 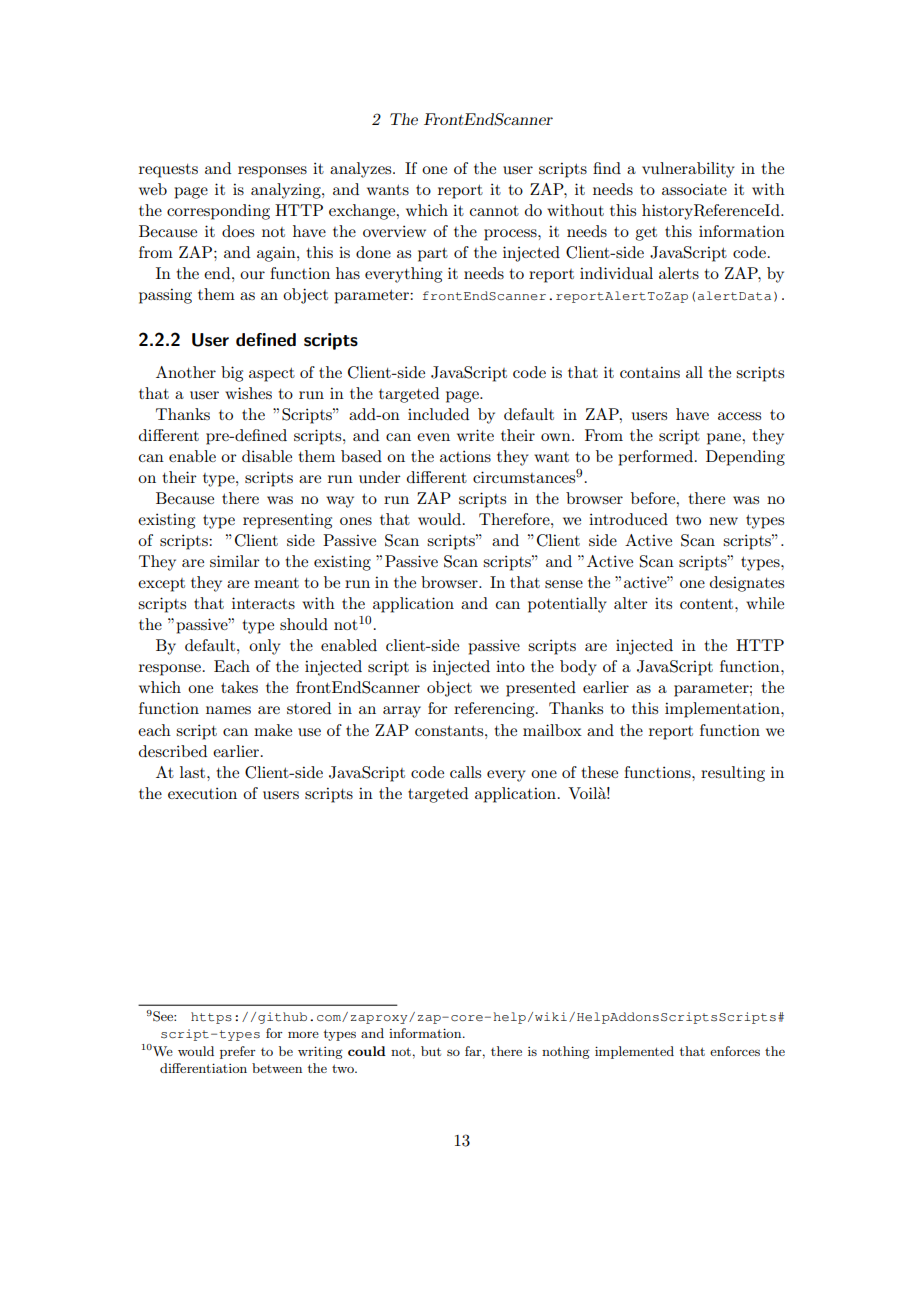 What do you see at coordinates (238, 1052) in the image?
I see `prefer` at bounding box center [238, 1052].
